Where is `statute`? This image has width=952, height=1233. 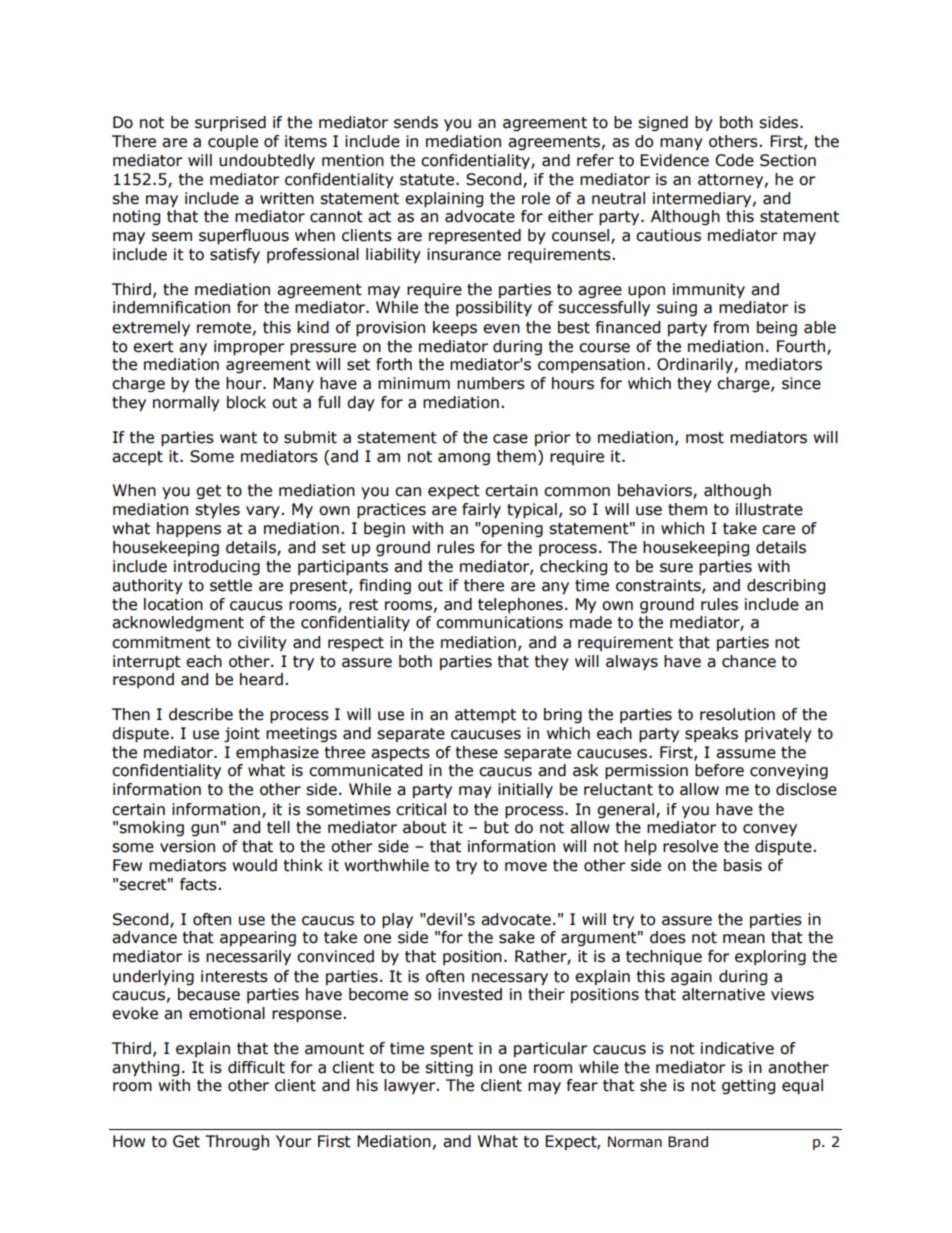 statute is located at coordinates (428, 180).
